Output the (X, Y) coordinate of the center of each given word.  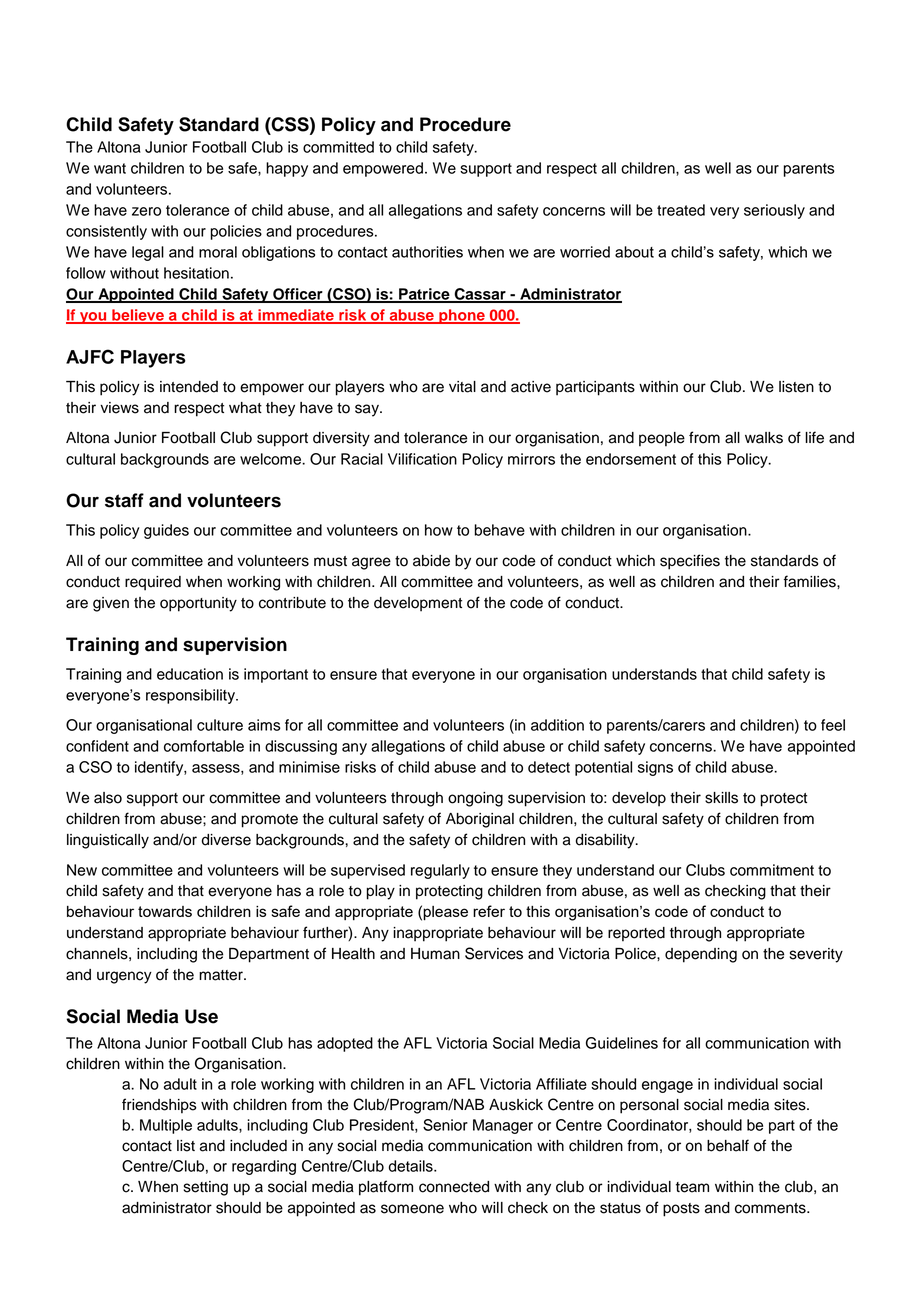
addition (557, 725)
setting (206, 1188)
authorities (427, 252)
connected (454, 1187)
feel (833, 725)
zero (146, 211)
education (190, 674)
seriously (774, 211)
